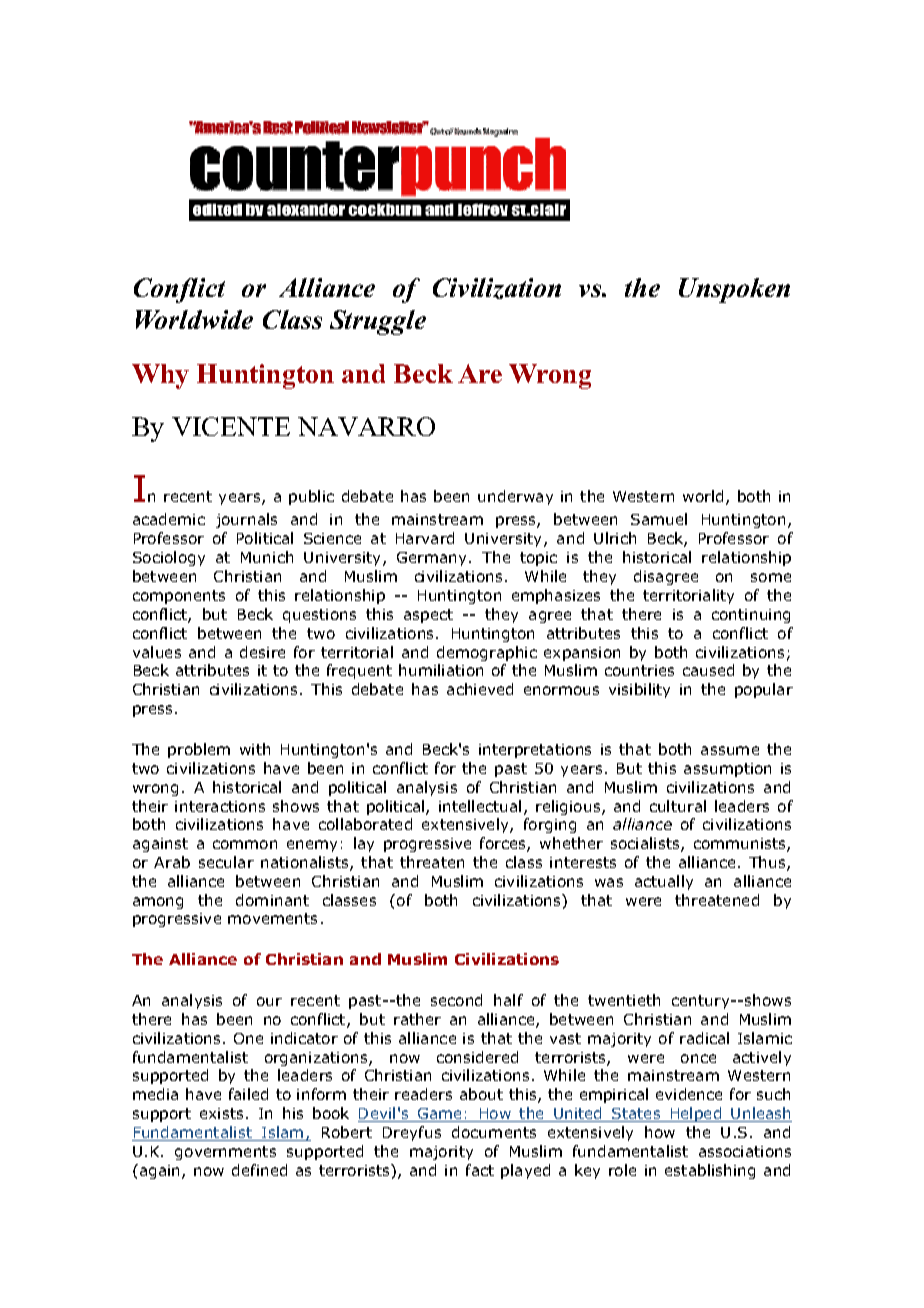  Describe the element at coordinates (494, 1132) in the screenshot. I see `documents` at that location.
